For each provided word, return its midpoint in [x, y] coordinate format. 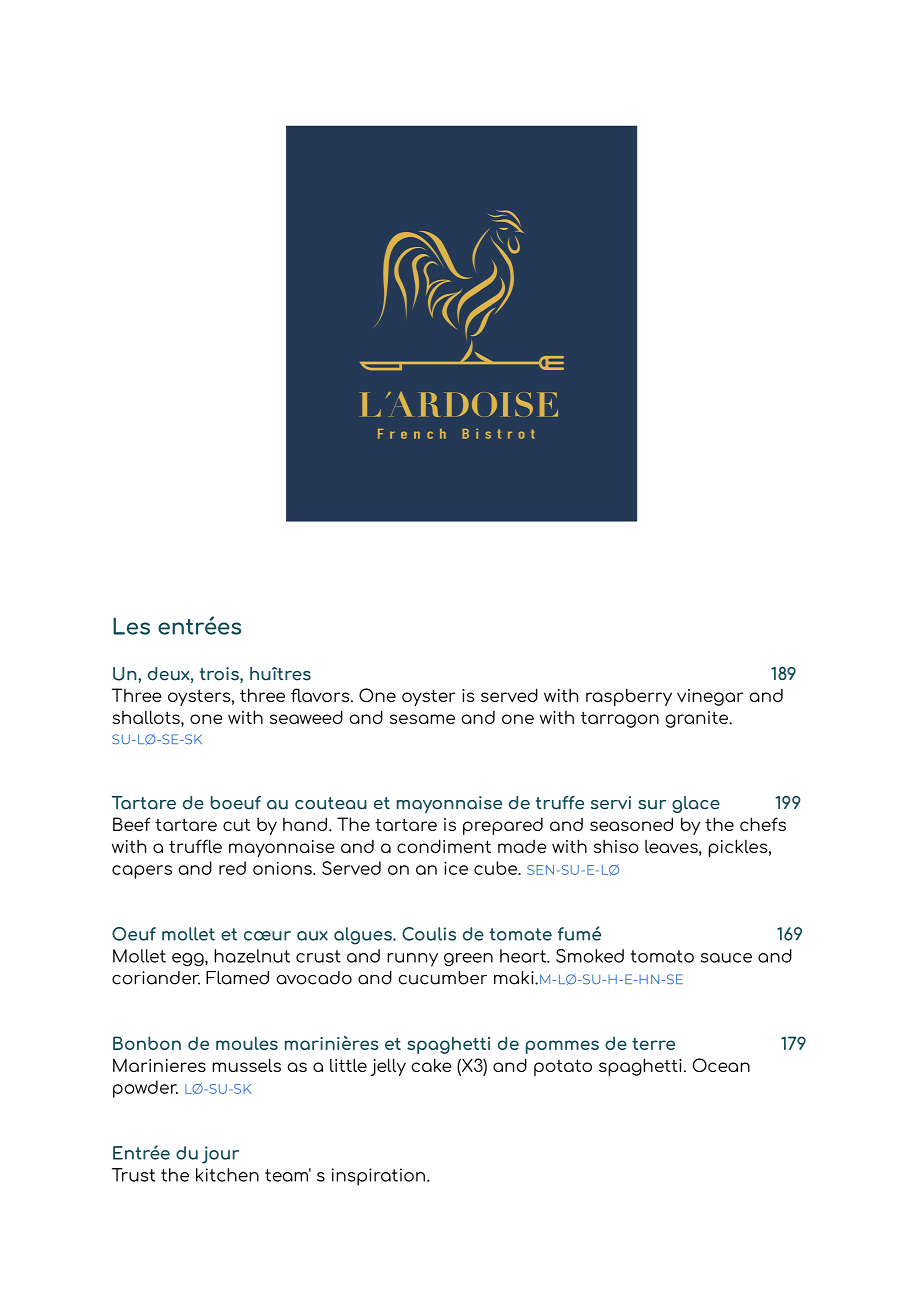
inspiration [380, 1177]
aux [312, 936]
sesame [422, 719]
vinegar [710, 697]
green [468, 959]
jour [220, 1155]
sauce [726, 958]
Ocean [721, 1065]
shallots [147, 717]
